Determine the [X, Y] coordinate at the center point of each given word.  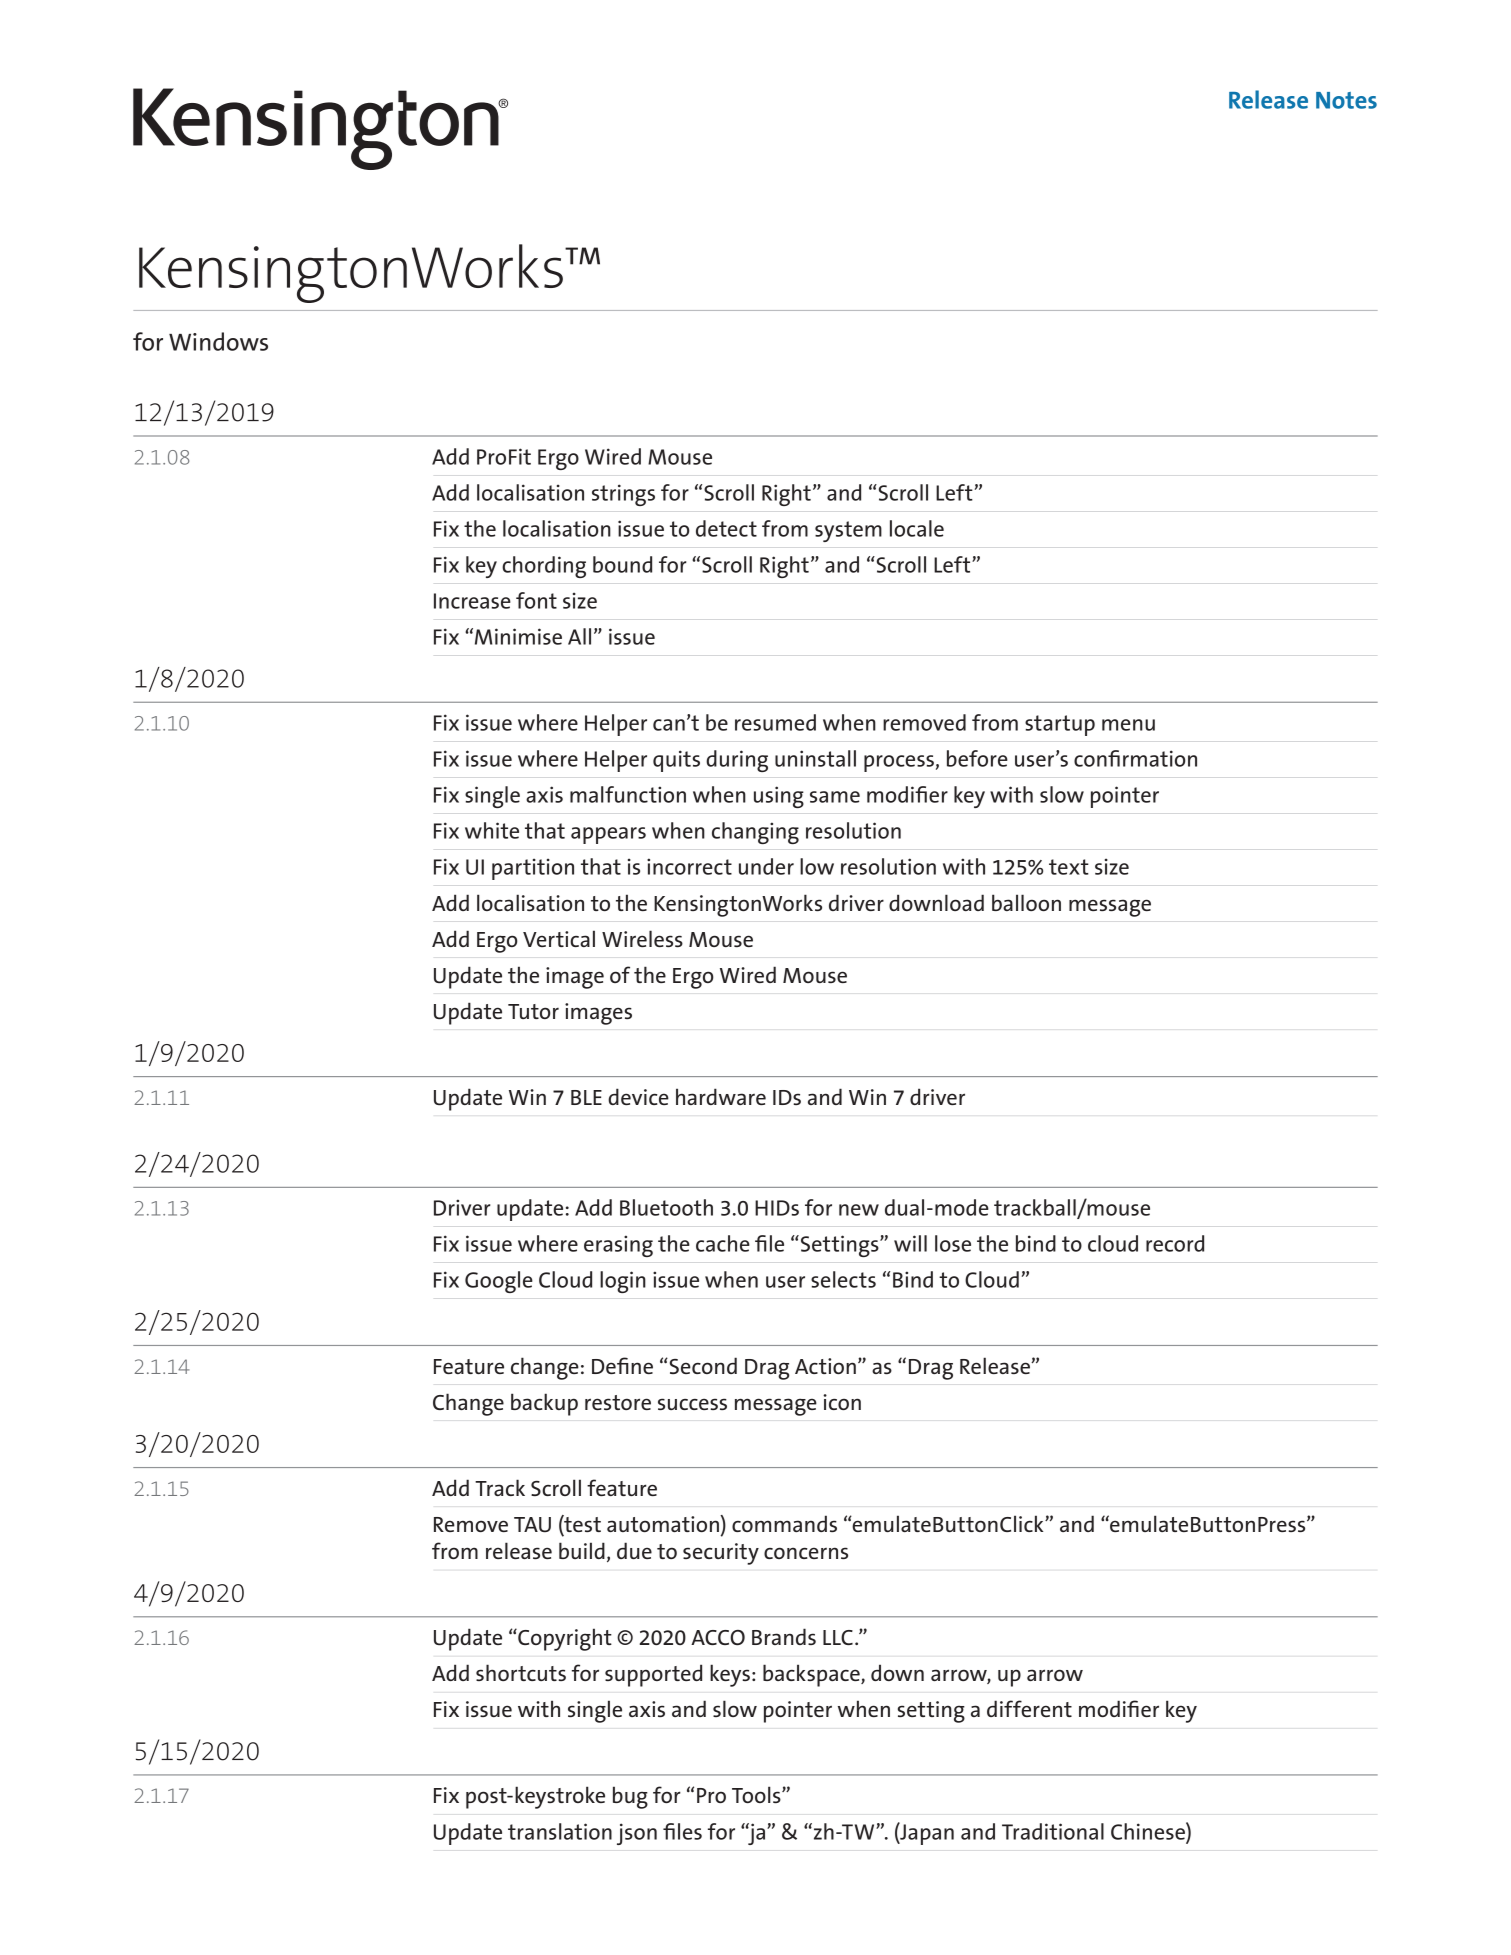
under [766, 866]
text [1069, 867]
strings [623, 495]
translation [560, 1831]
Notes [1346, 100]
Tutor [533, 1011]
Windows [218, 341]
